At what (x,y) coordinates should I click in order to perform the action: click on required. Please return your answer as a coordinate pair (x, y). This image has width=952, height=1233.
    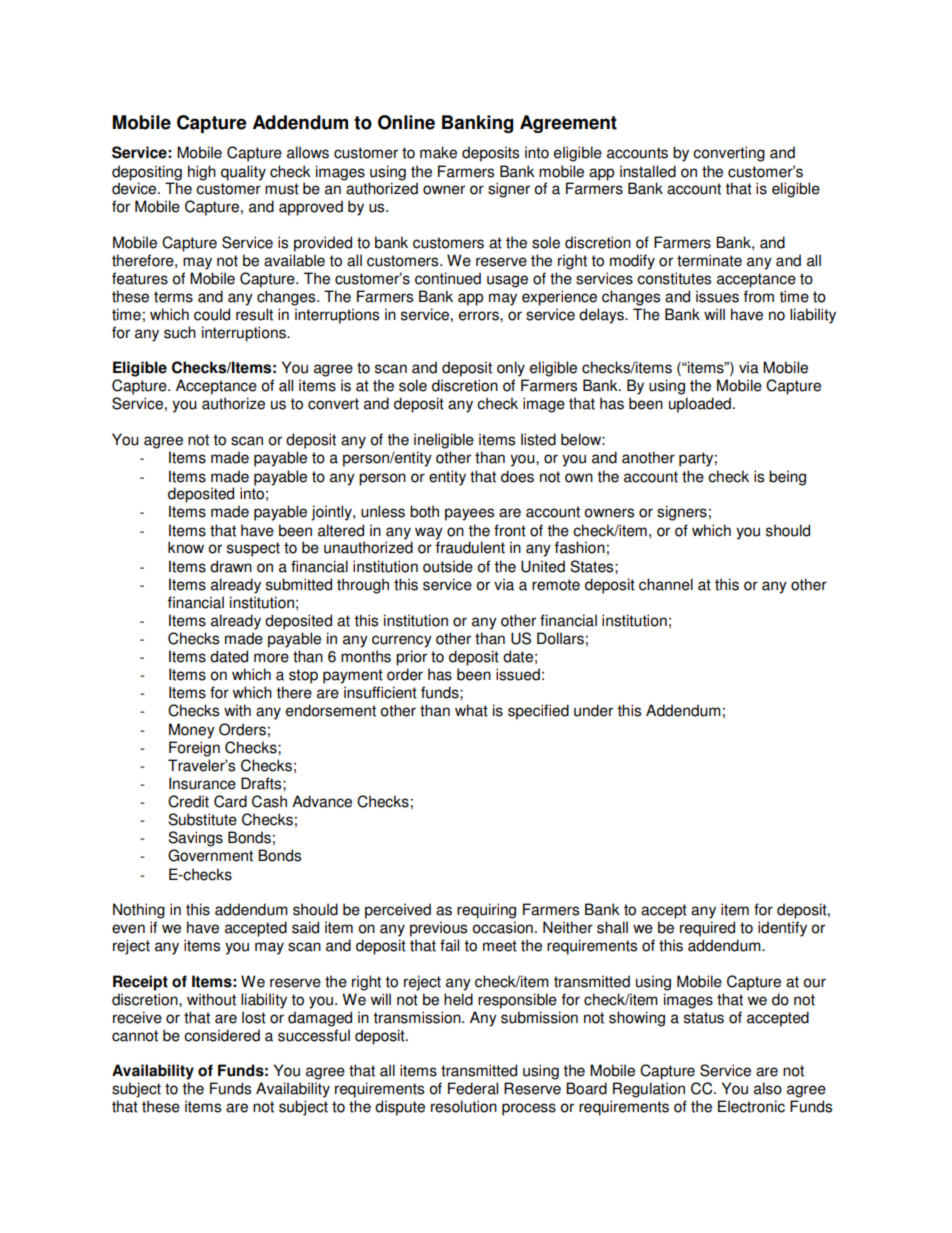
    Looking at the image, I should click on (707, 929).
